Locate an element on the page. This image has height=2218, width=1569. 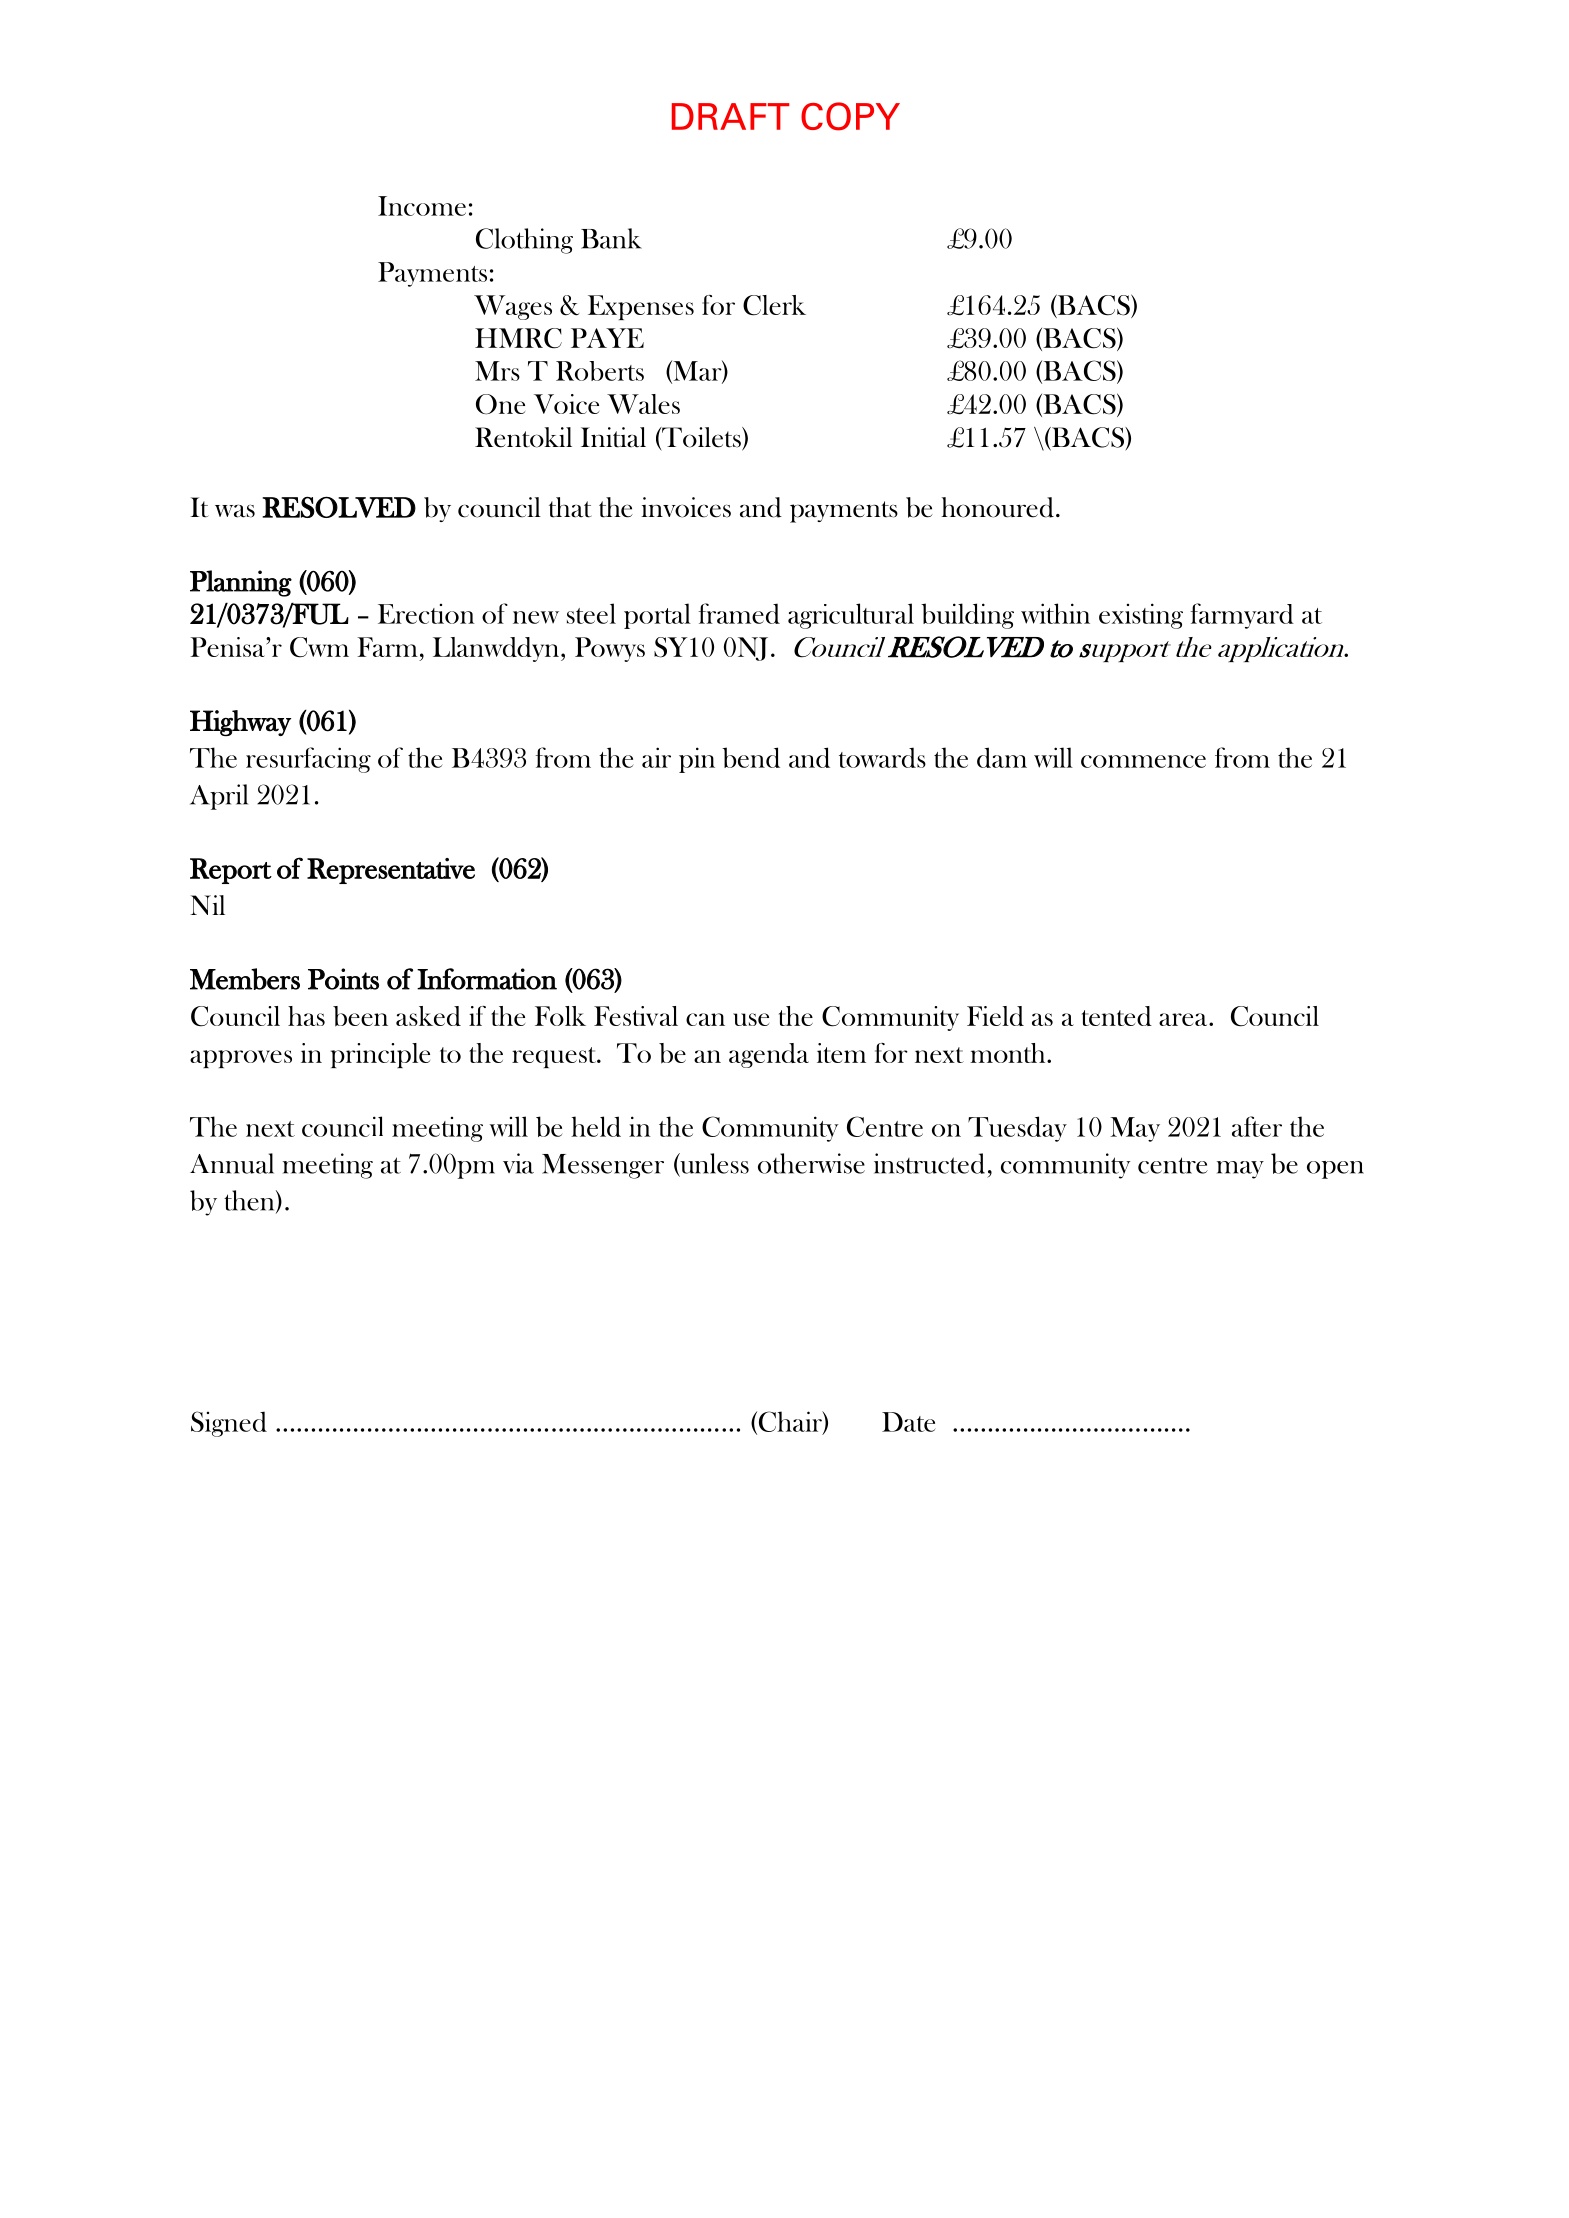
Income is located at coordinates (422, 206).
